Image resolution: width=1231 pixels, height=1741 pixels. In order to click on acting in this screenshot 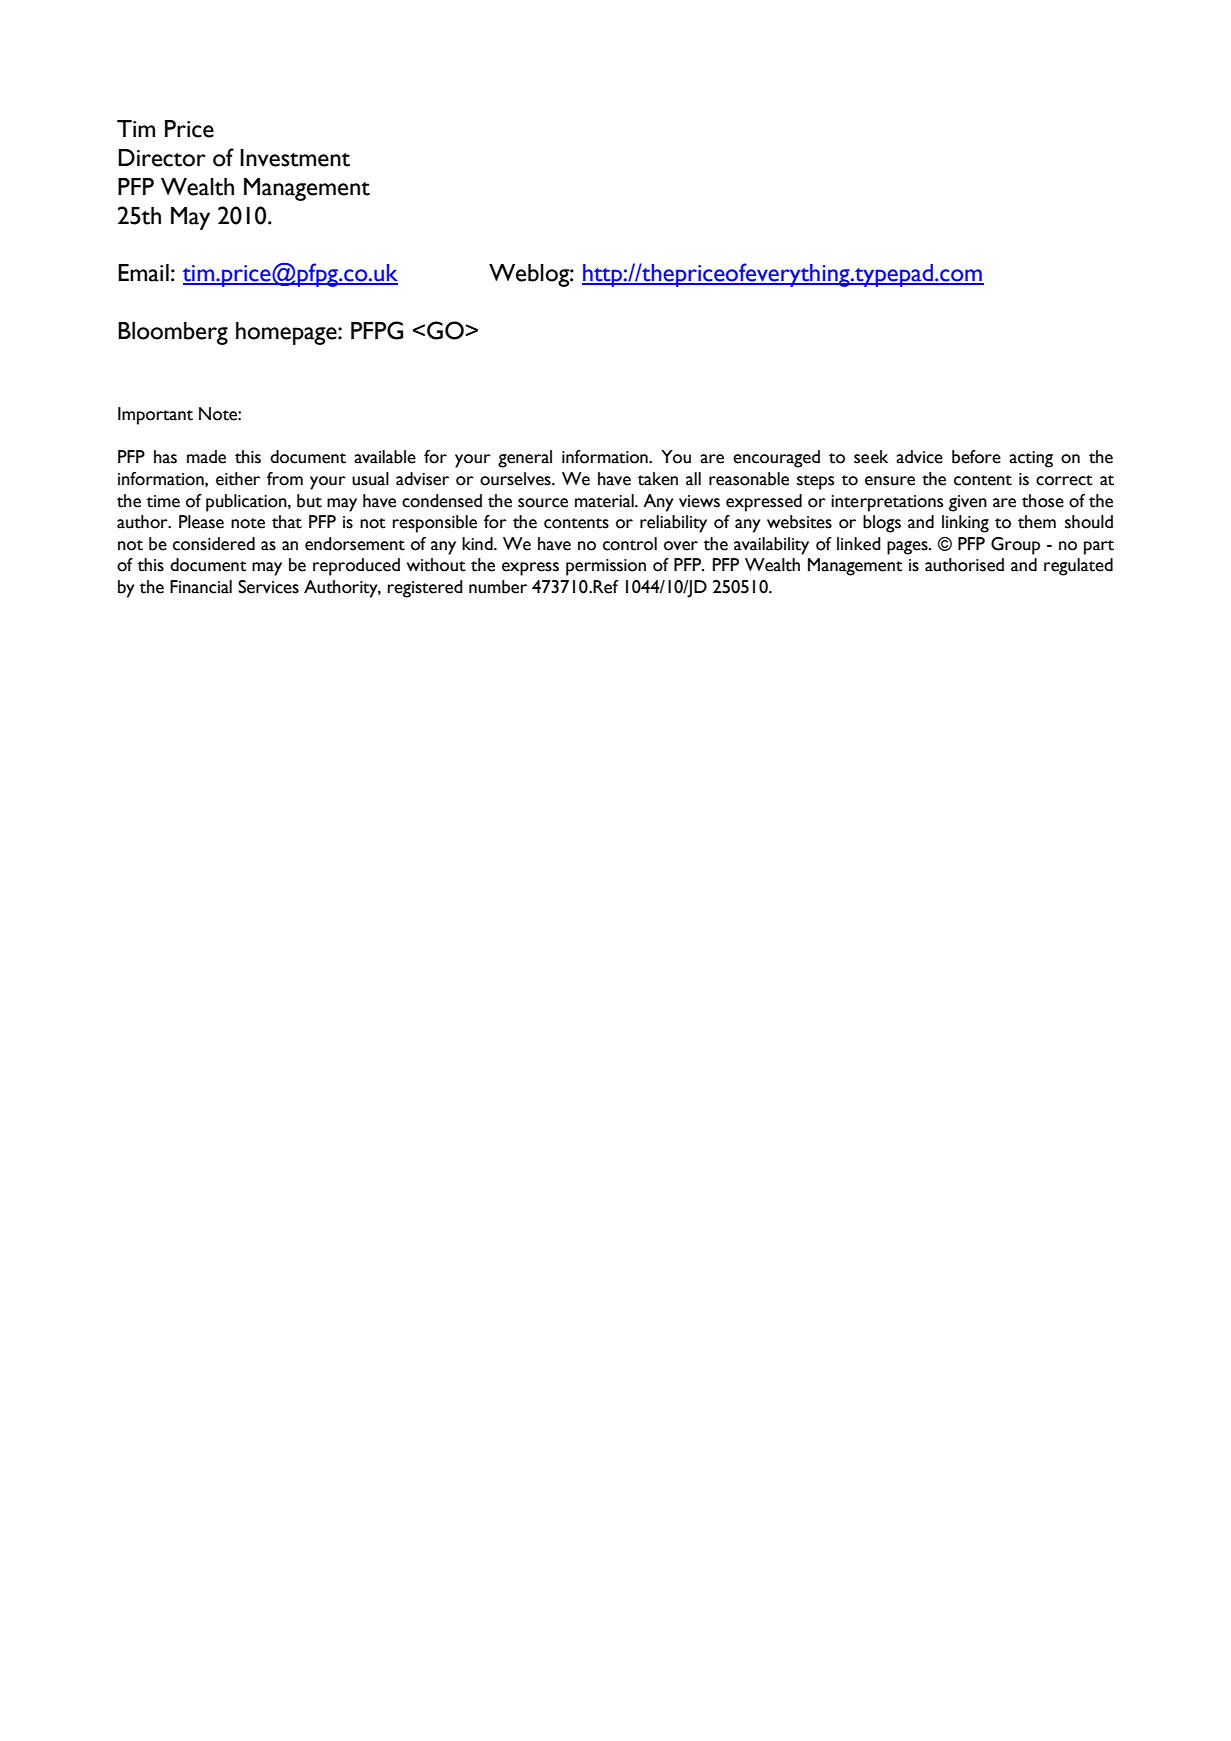, I will do `click(1031, 459)`.
